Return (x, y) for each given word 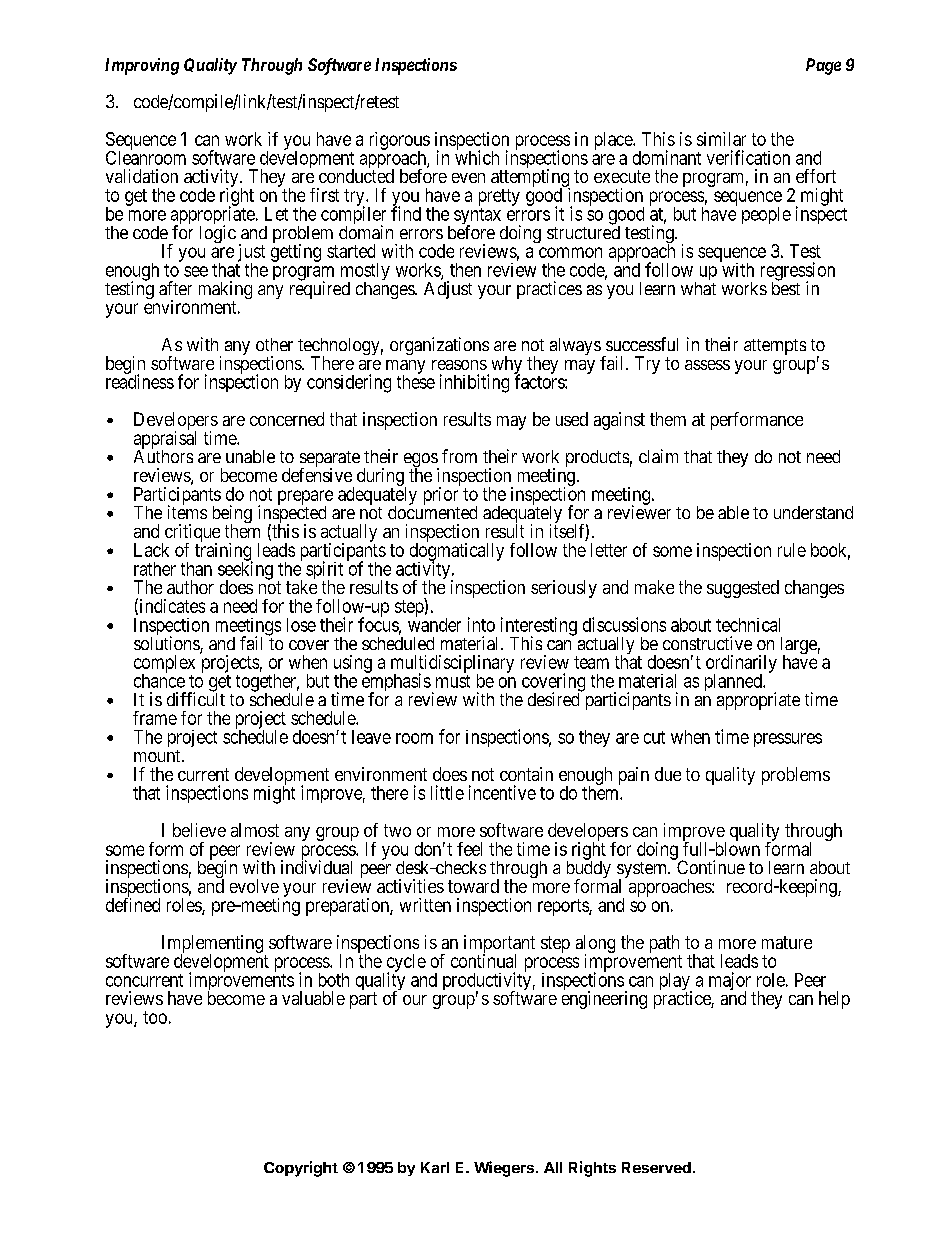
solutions (167, 644)
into (481, 624)
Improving (142, 66)
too (155, 1017)
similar (721, 139)
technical (748, 625)
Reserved (656, 1167)
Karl (435, 1167)
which (477, 157)
